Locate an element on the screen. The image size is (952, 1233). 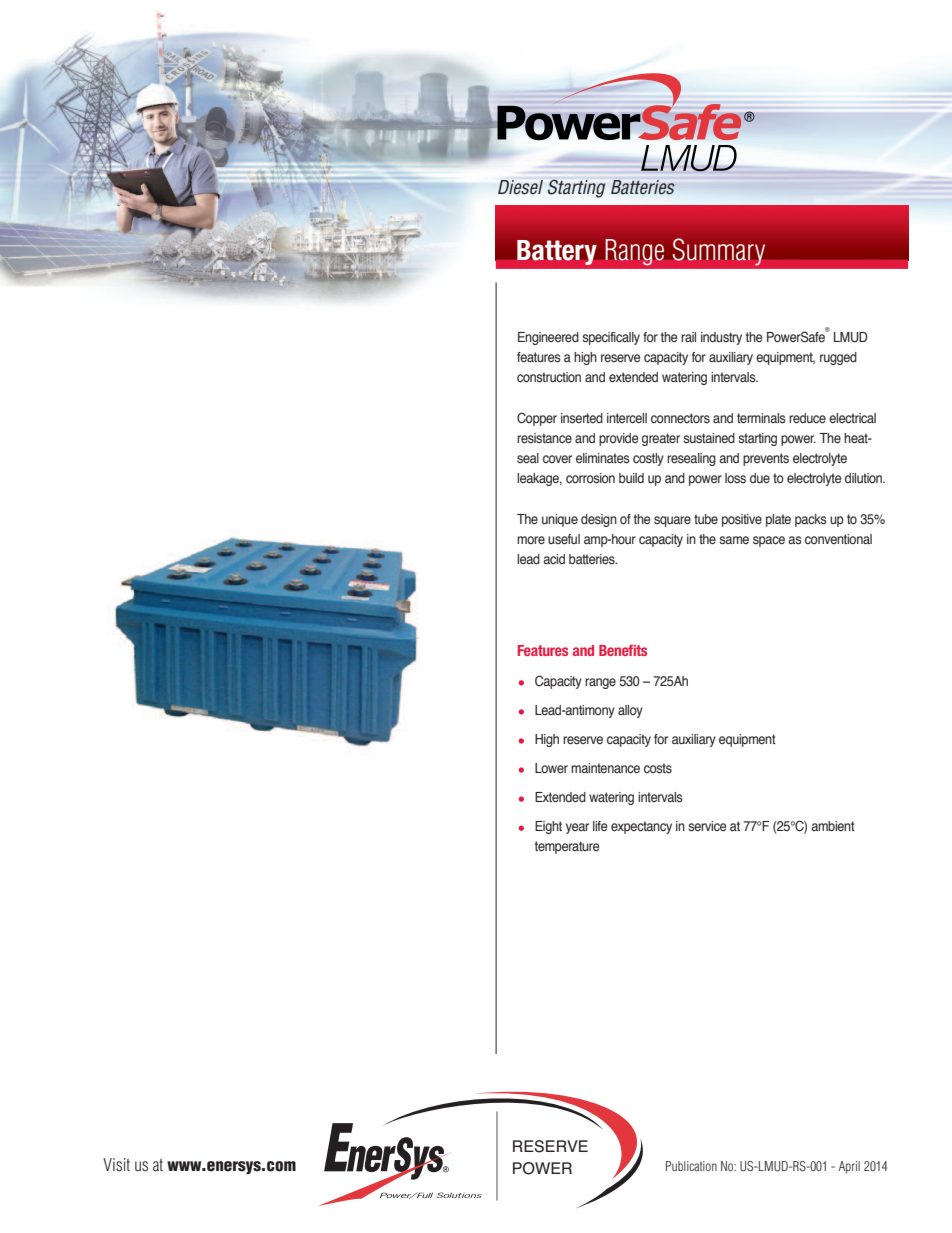
temperature is located at coordinates (567, 847).
